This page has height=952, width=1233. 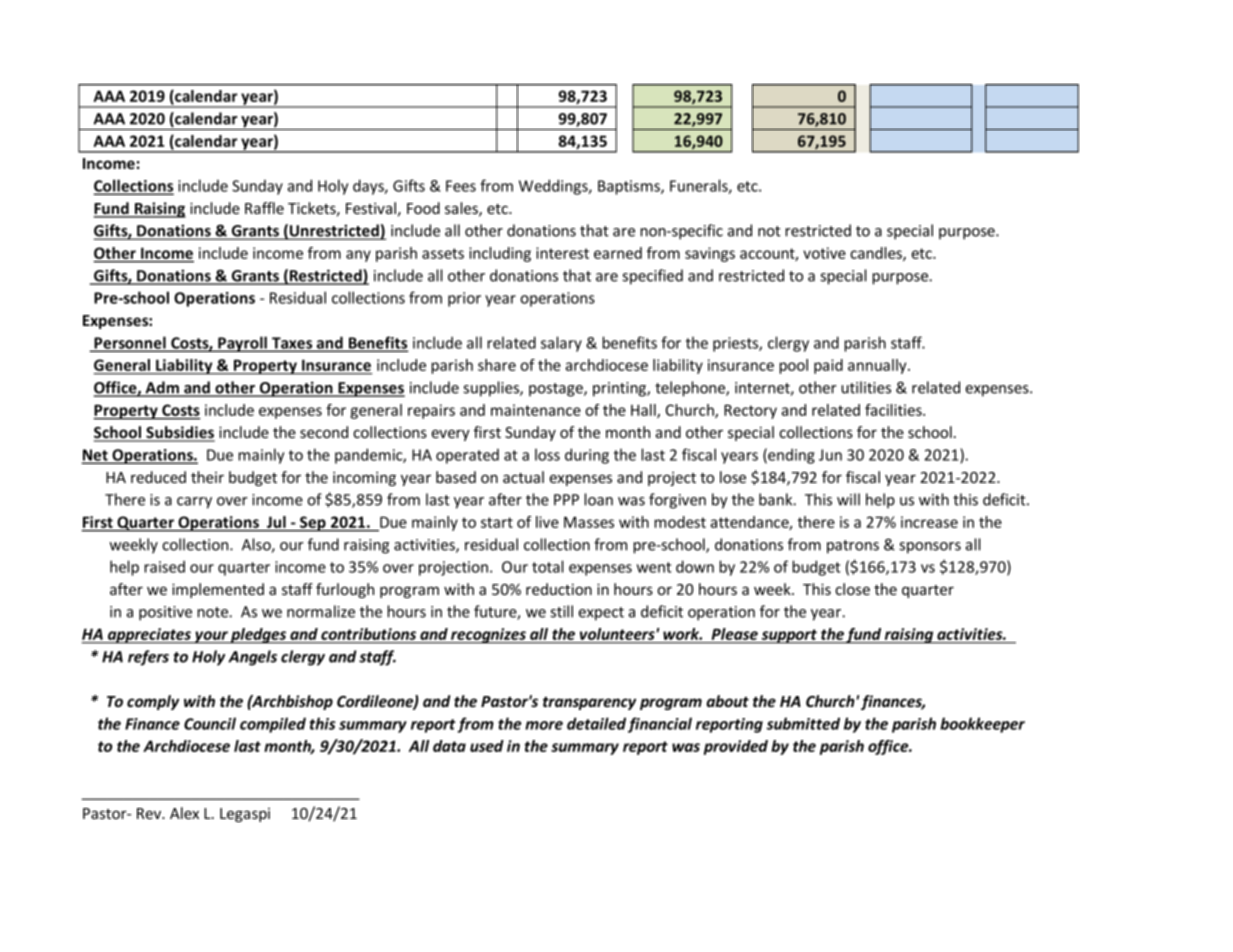 What do you see at coordinates (630, 187) in the page?
I see `Baptisms` at bounding box center [630, 187].
